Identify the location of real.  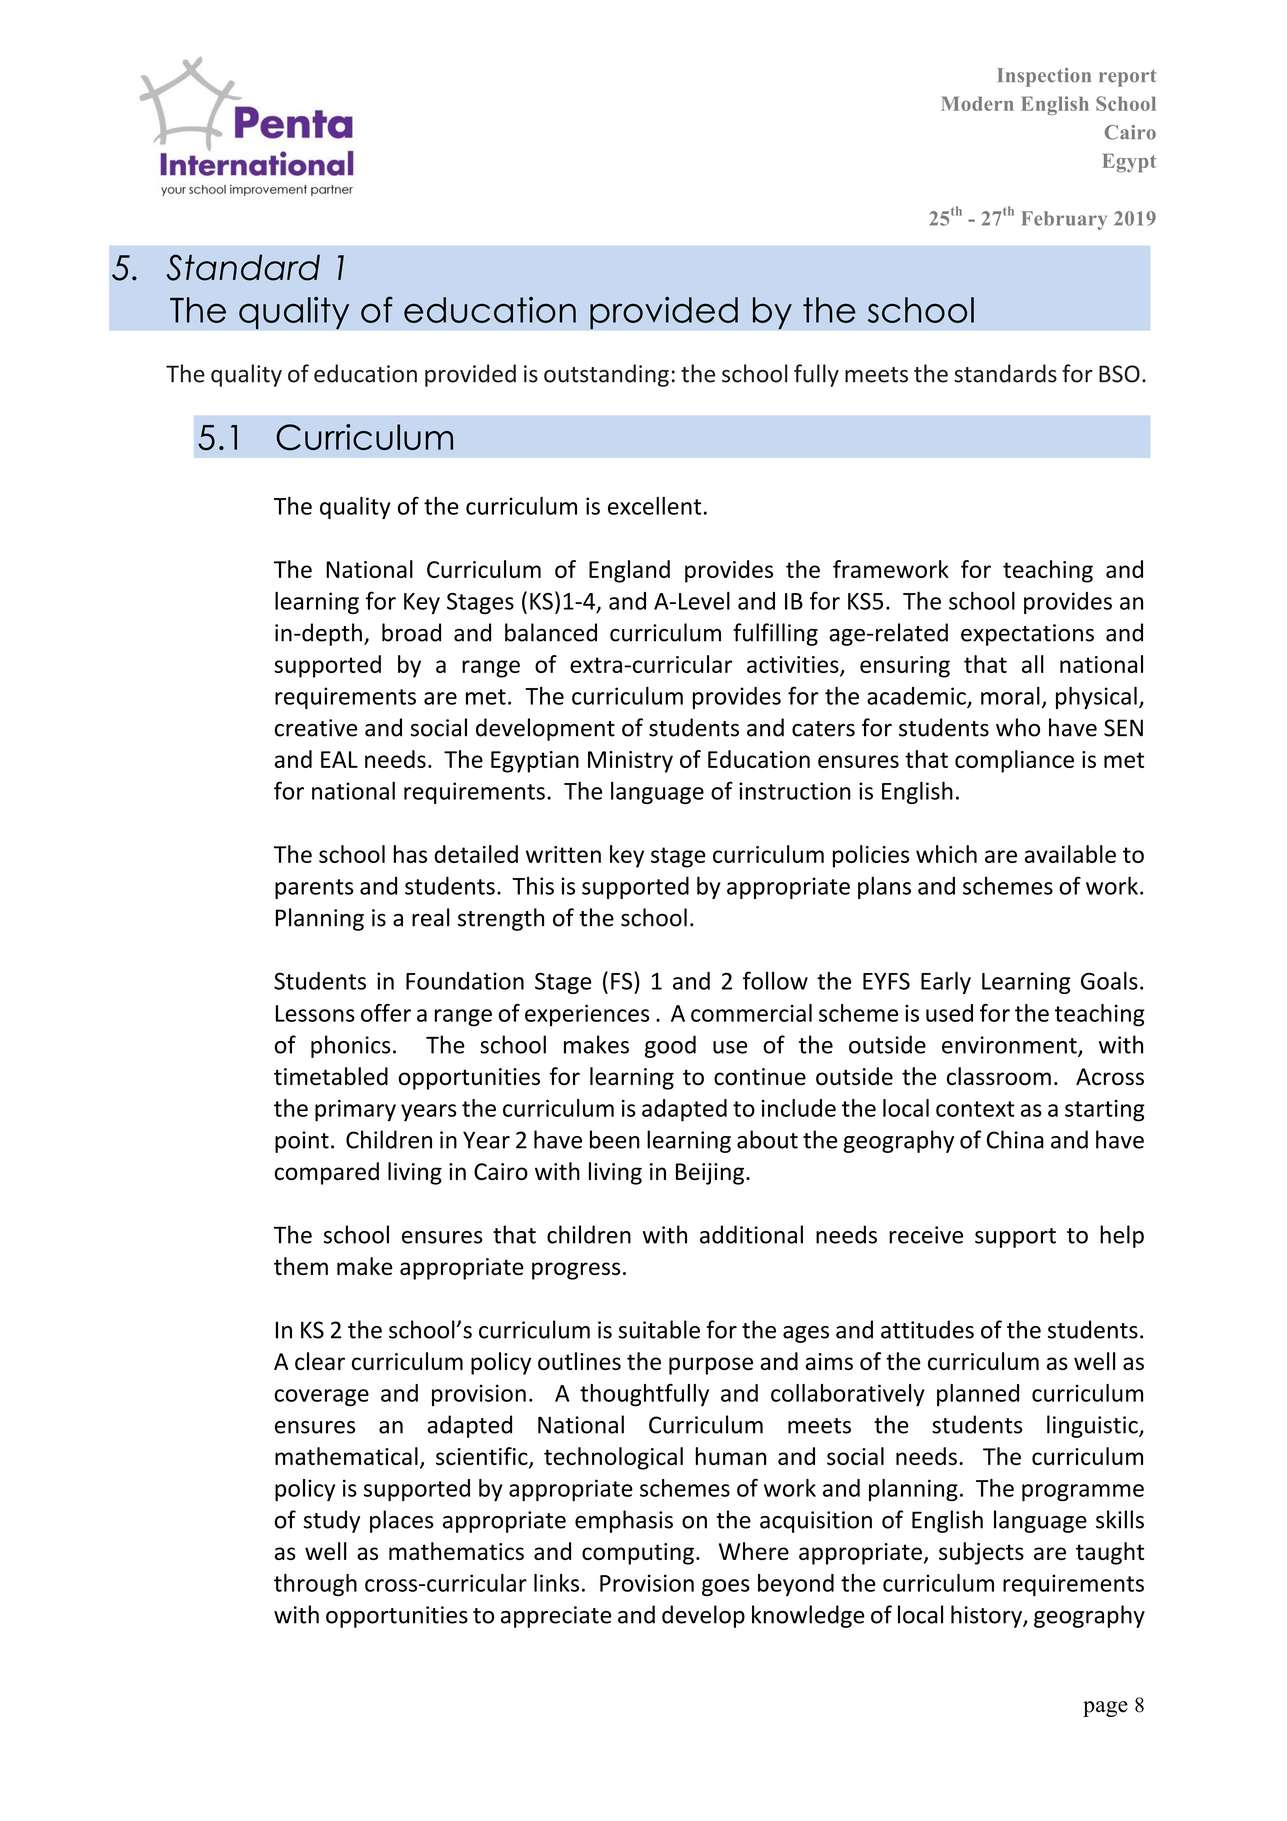
(431, 917).
